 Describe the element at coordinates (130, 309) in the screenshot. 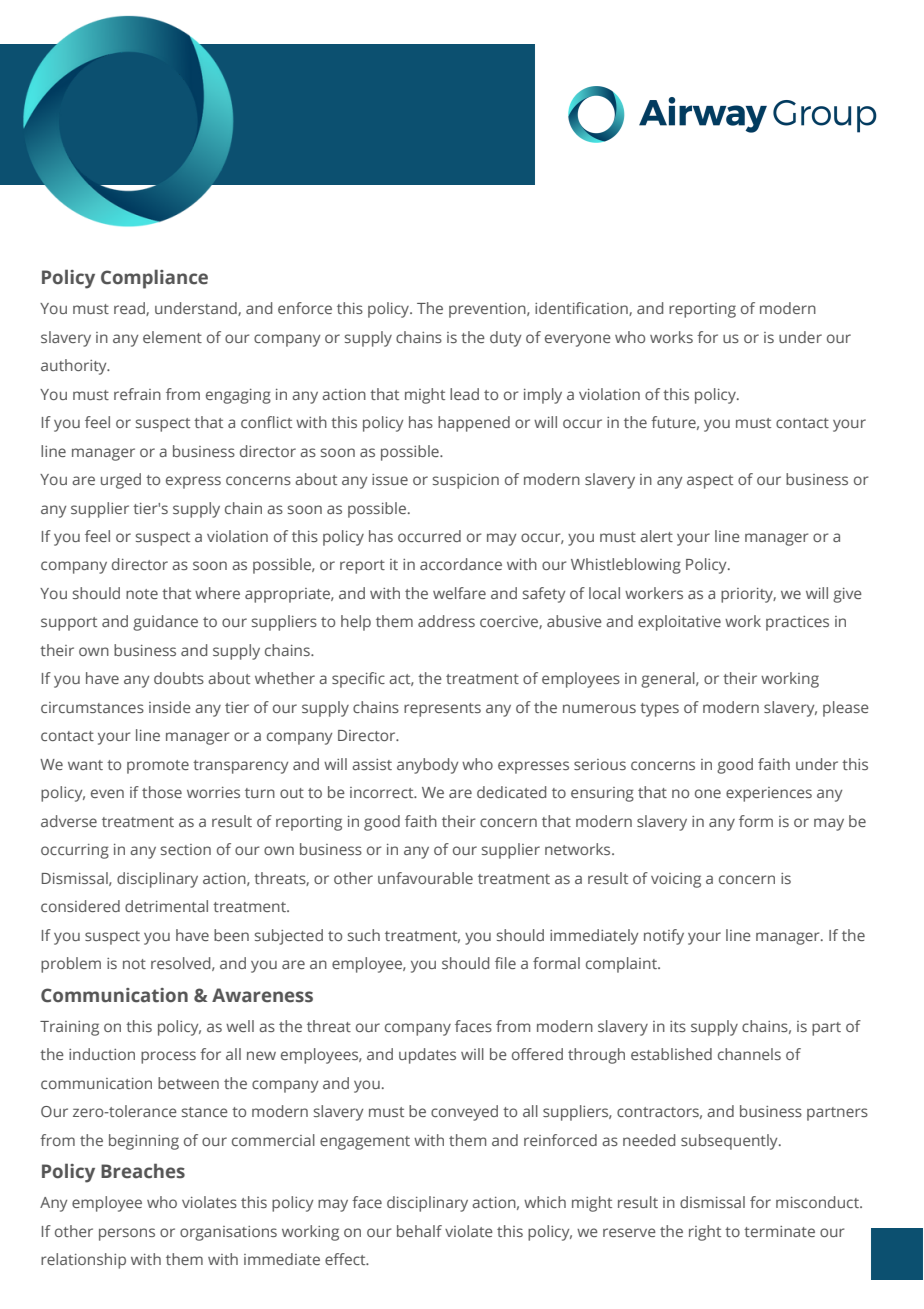

I see `read` at that location.
